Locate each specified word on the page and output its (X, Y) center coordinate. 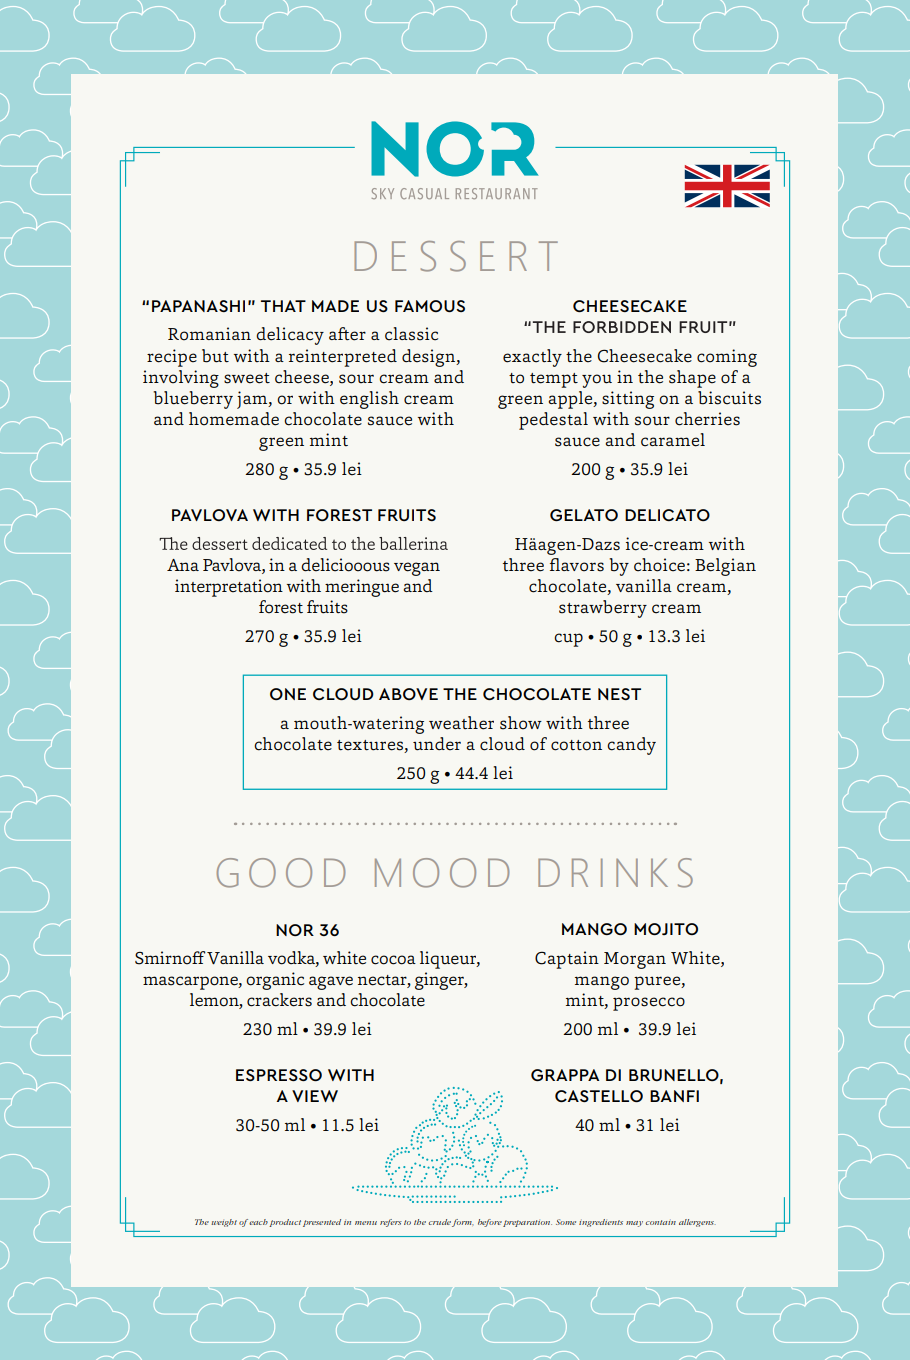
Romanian (209, 334)
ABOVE (408, 694)
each (257, 1222)
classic (411, 334)
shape (692, 379)
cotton (576, 745)
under (437, 744)
